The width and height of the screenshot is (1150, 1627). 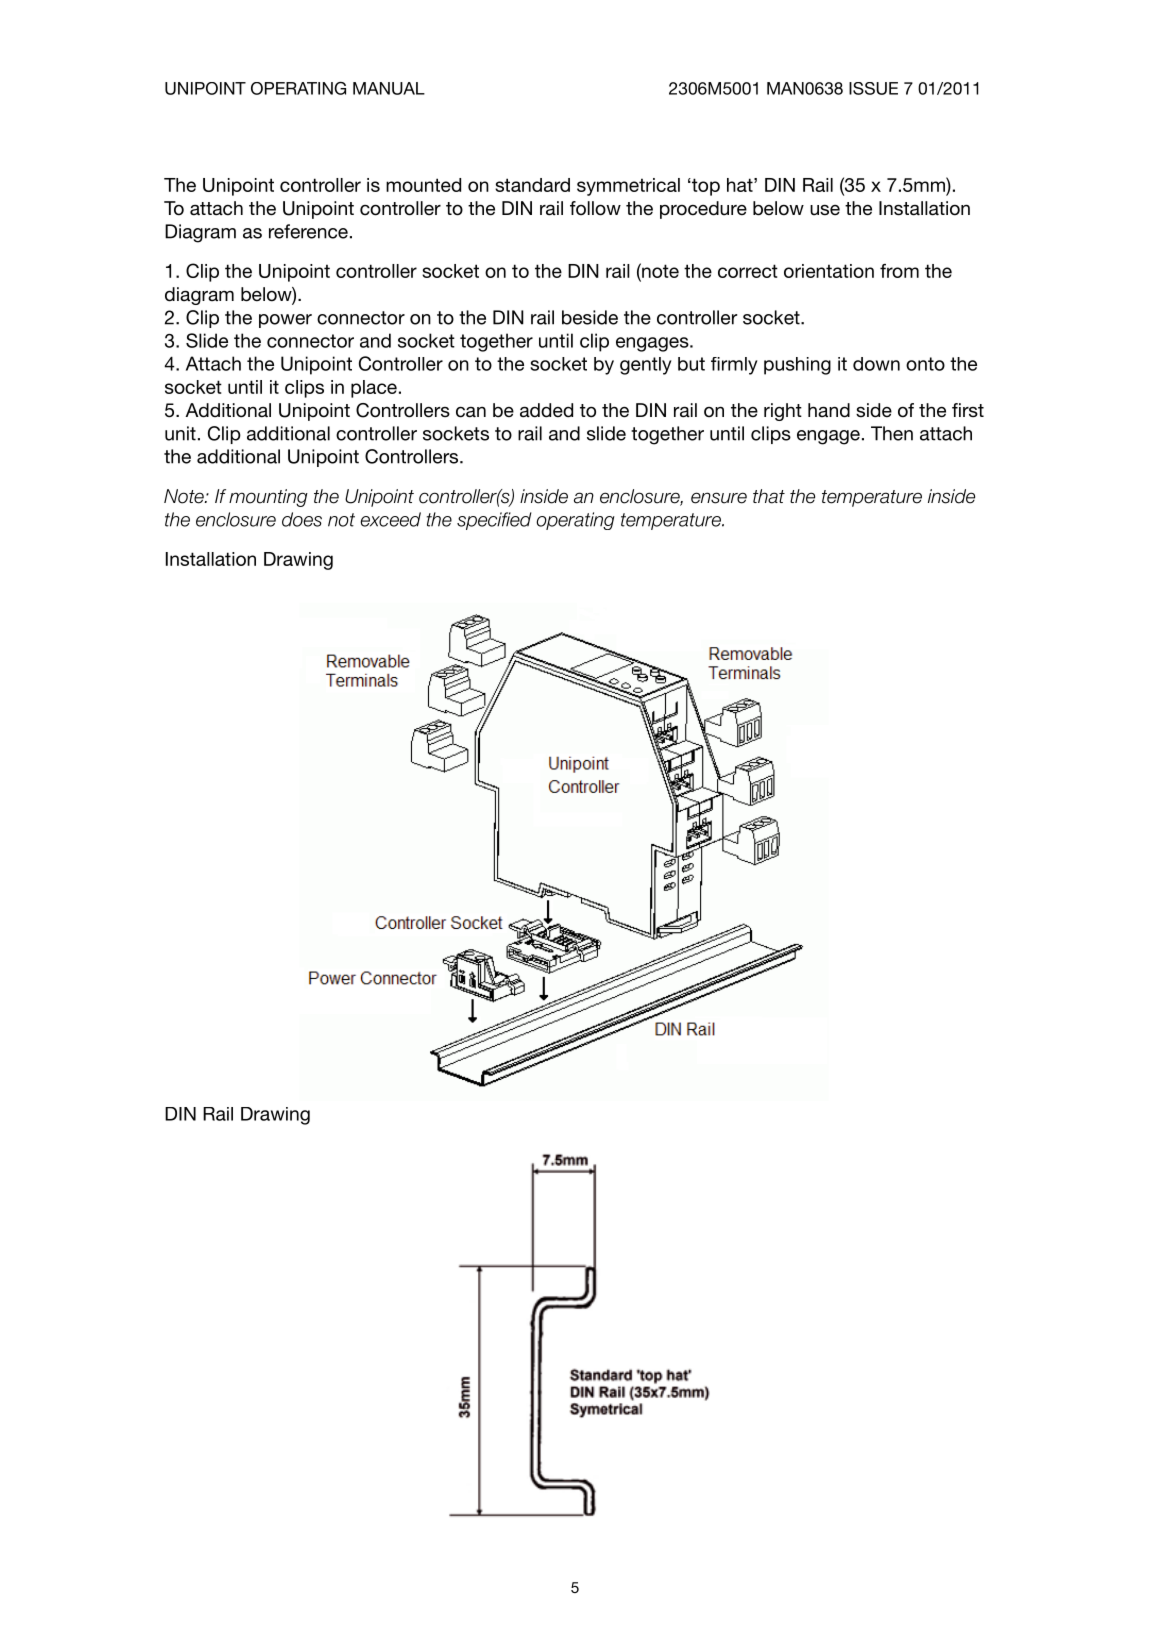 What do you see at coordinates (769, 496) in the screenshot?
I see `that` at bounding box center [769, 496].
